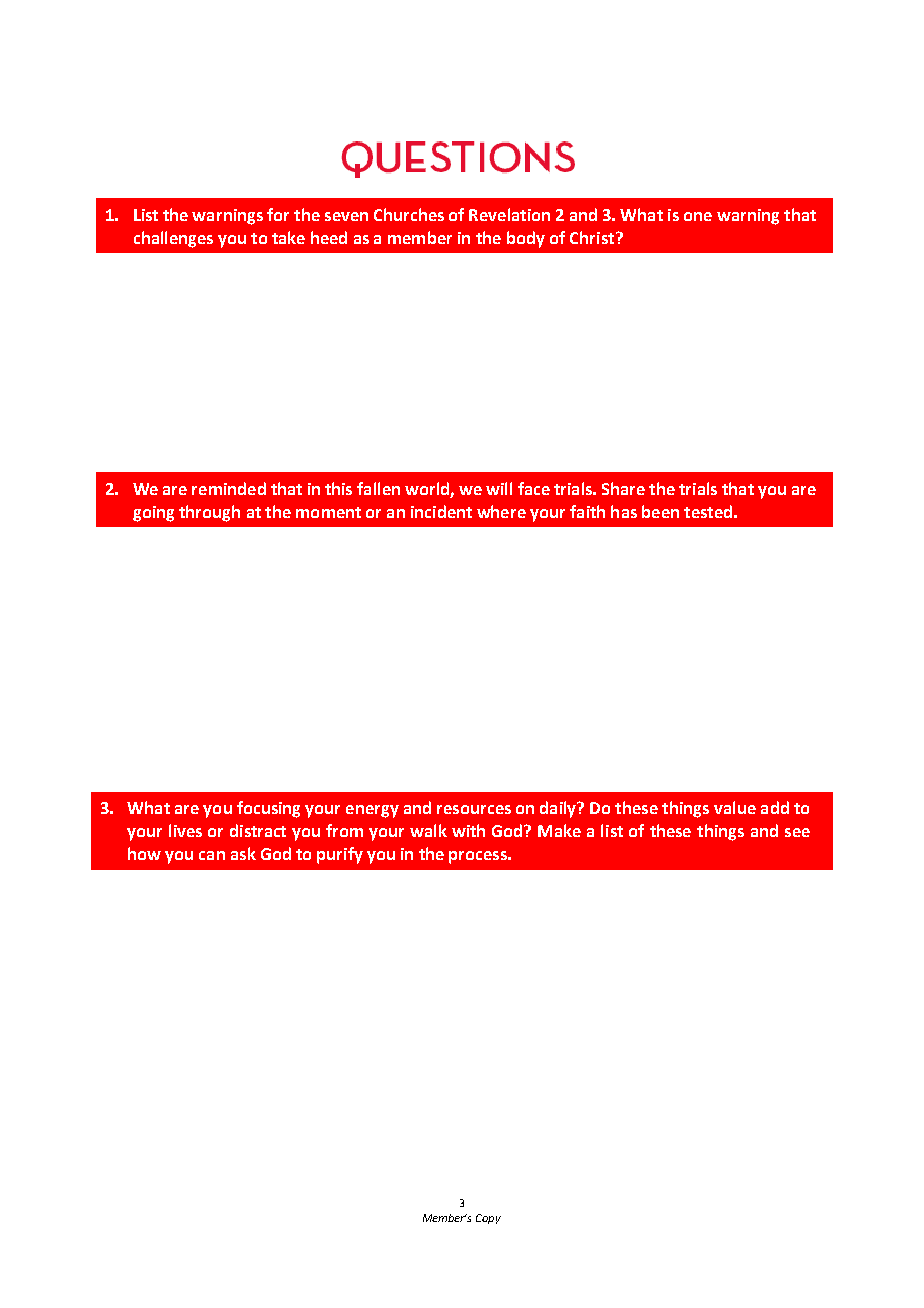  Describe the element at coordinates (488, 1219) in the page. I see `Copy` at that location.
